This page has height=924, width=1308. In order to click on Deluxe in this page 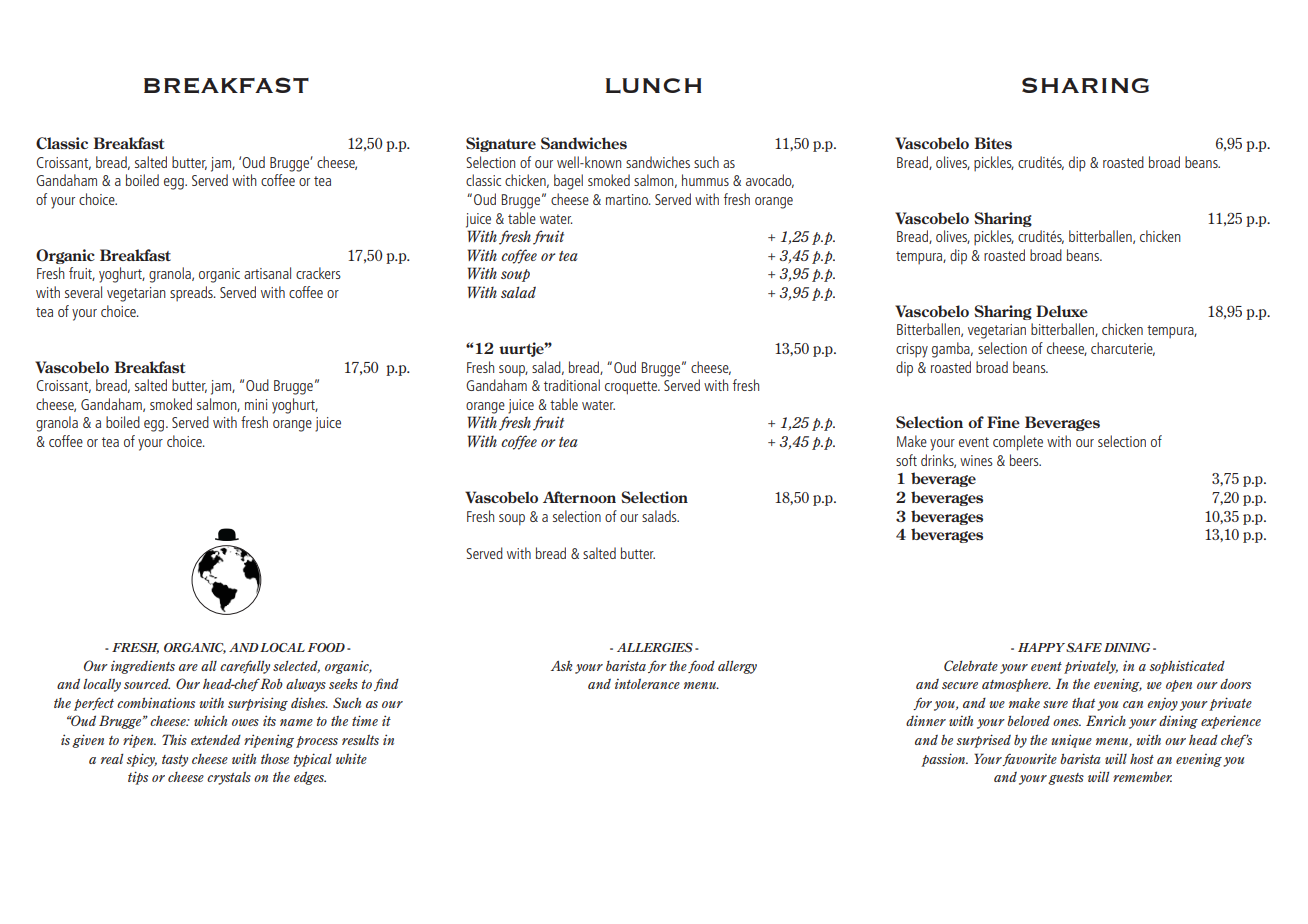, I will do `click(1062, 311)`.
